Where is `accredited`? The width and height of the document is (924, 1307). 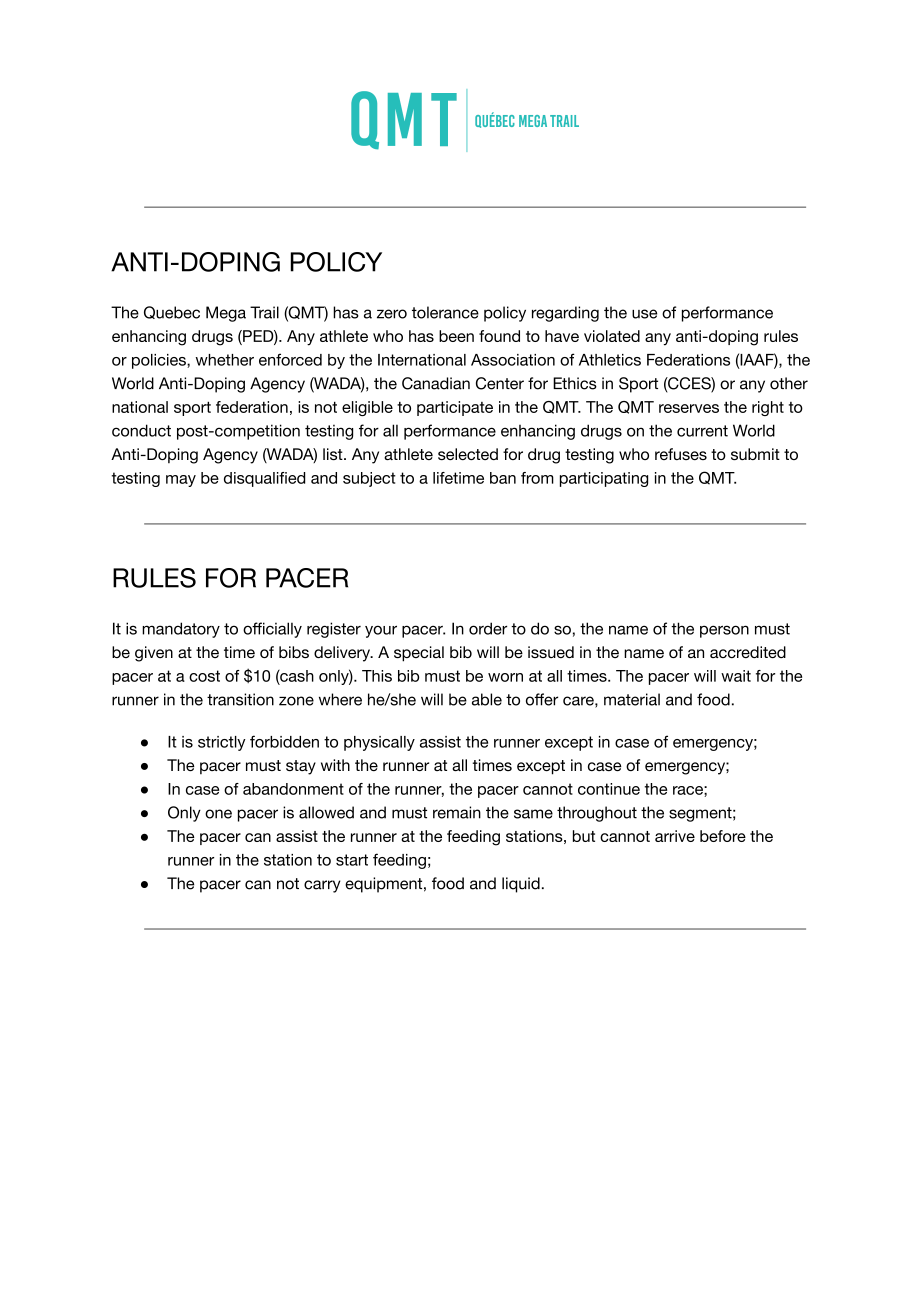
accredited is located at coordinates (748, 652).
